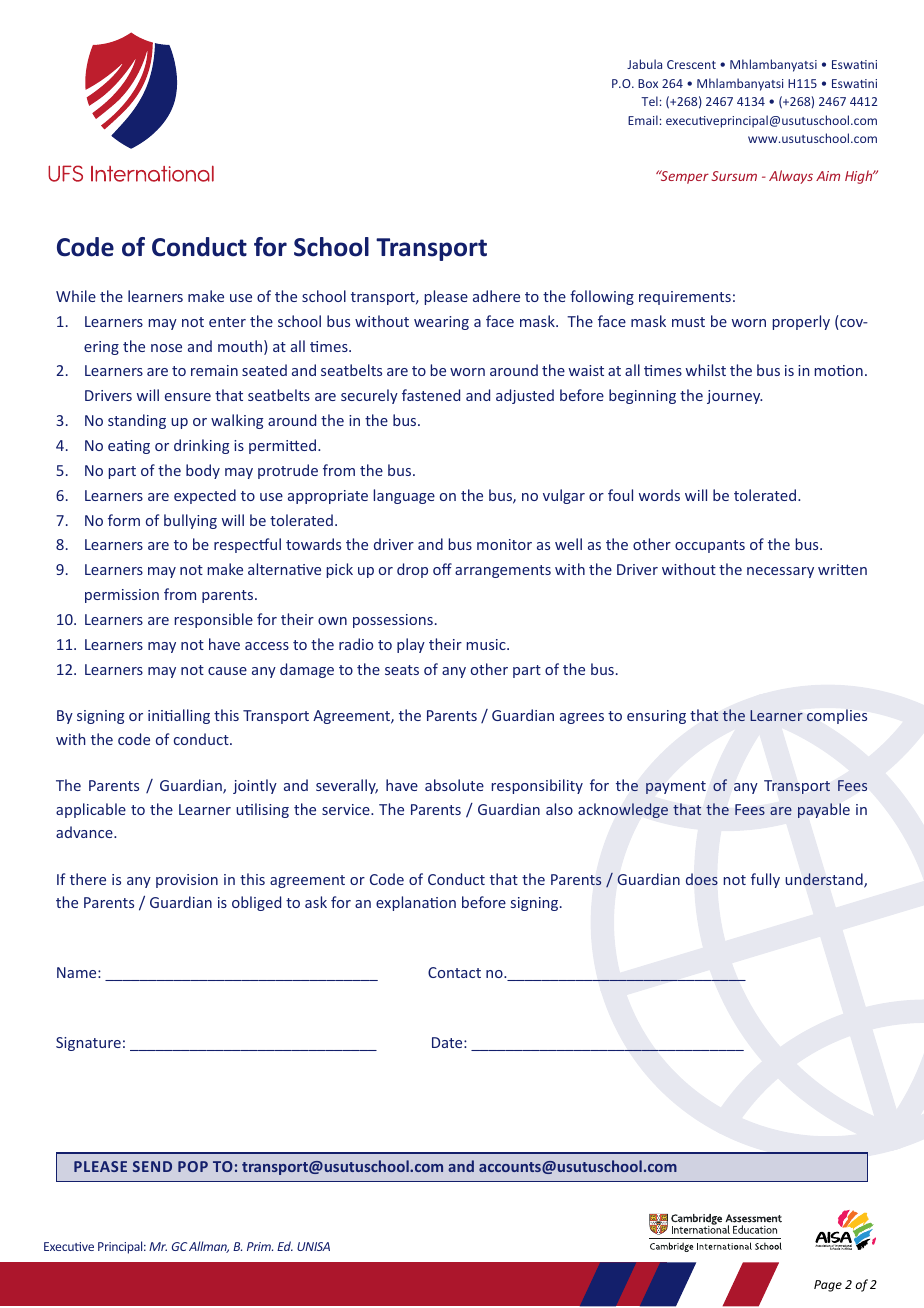  Describe the element at coordinates (260, 1246) in the screenshot. I see `Prim` at that location.
